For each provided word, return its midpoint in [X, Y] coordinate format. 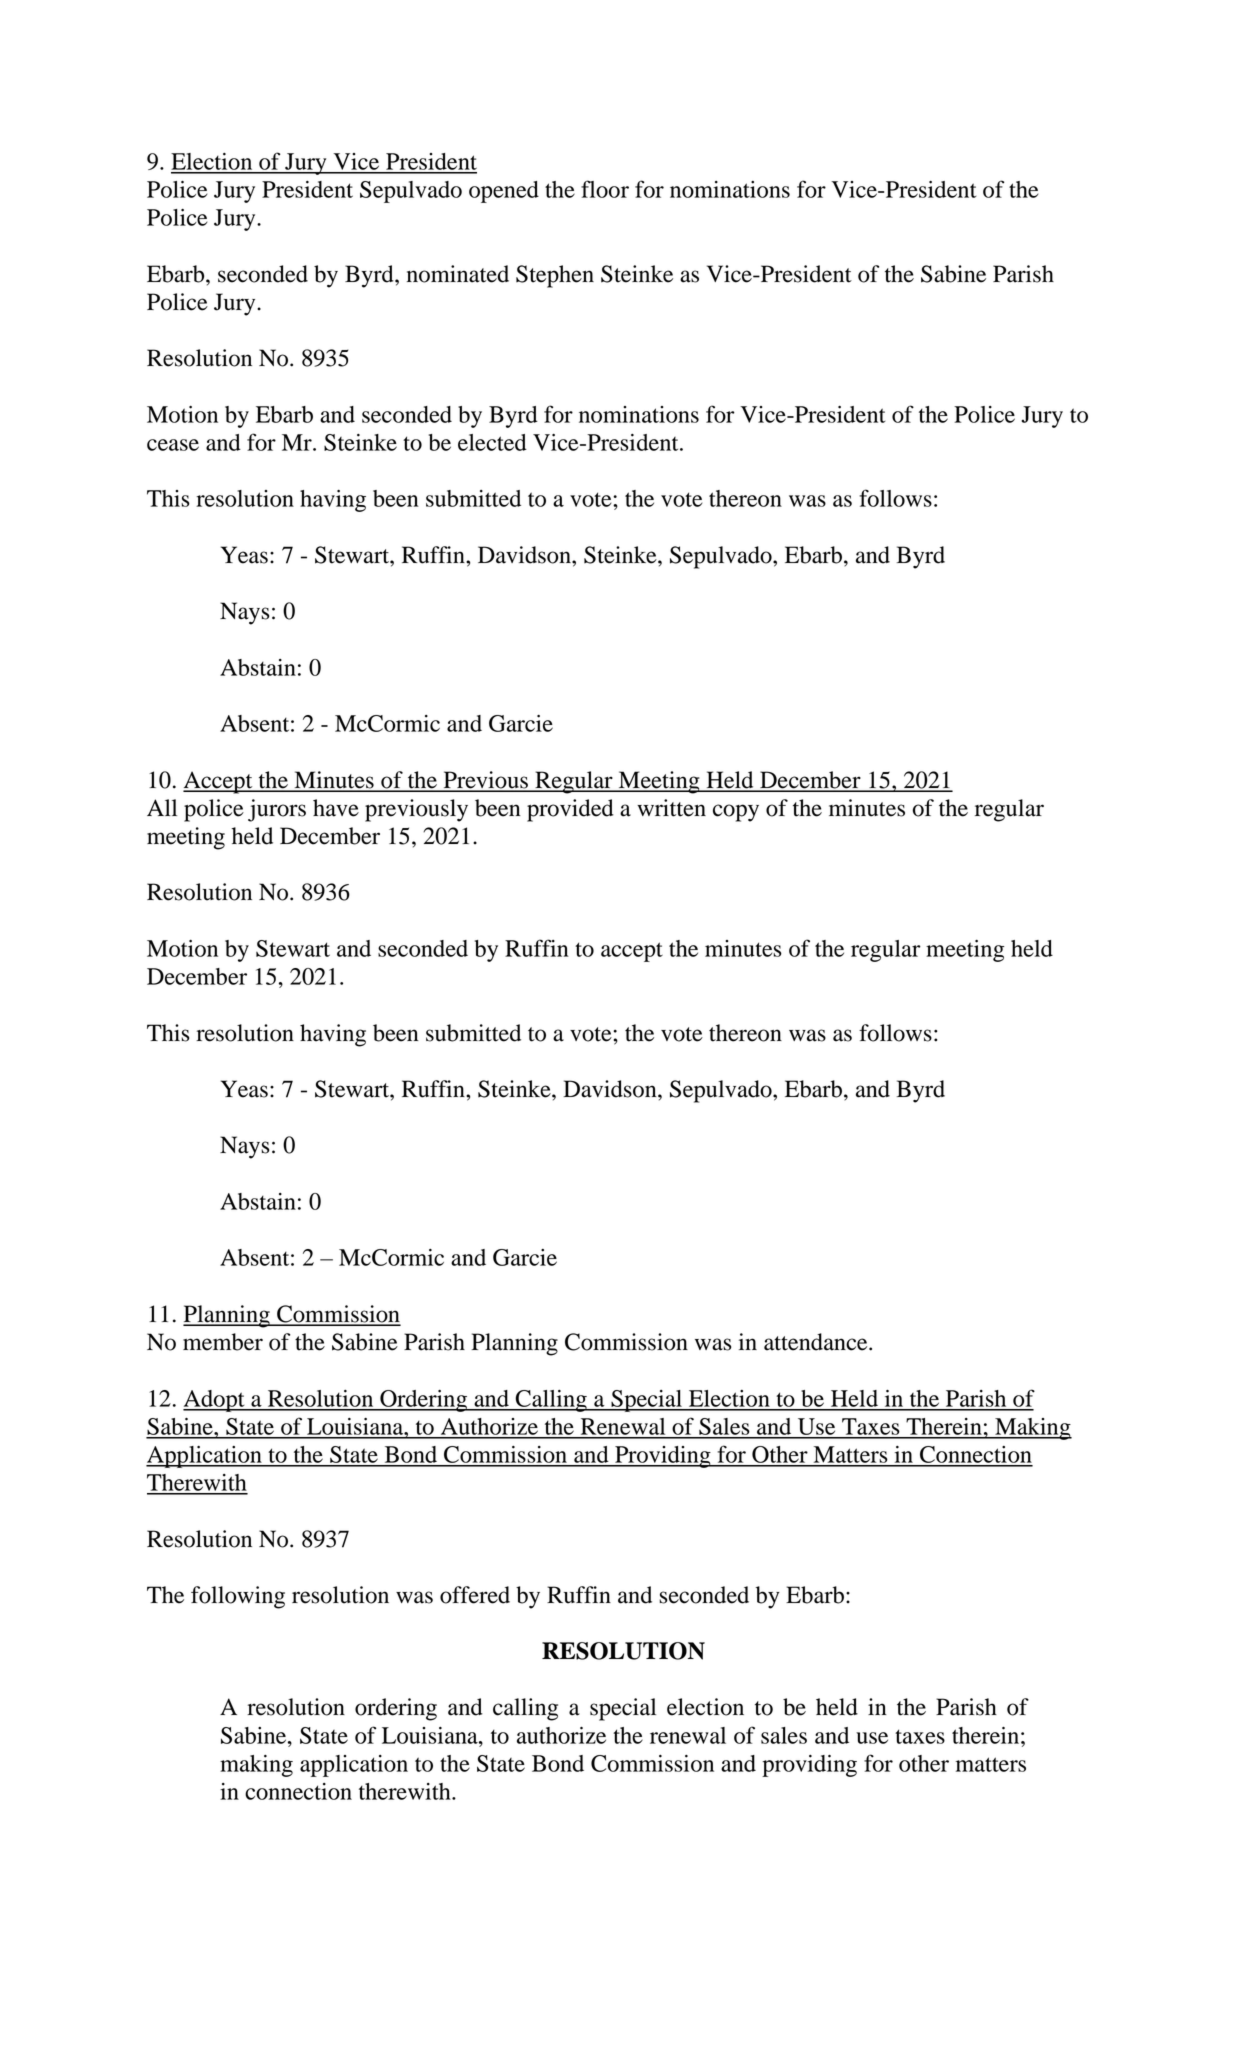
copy [736, 813]
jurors [277, 810]
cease [173, 445]
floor [605, 189]
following [238, 1597]
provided [570, 810]
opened [504, 192]
